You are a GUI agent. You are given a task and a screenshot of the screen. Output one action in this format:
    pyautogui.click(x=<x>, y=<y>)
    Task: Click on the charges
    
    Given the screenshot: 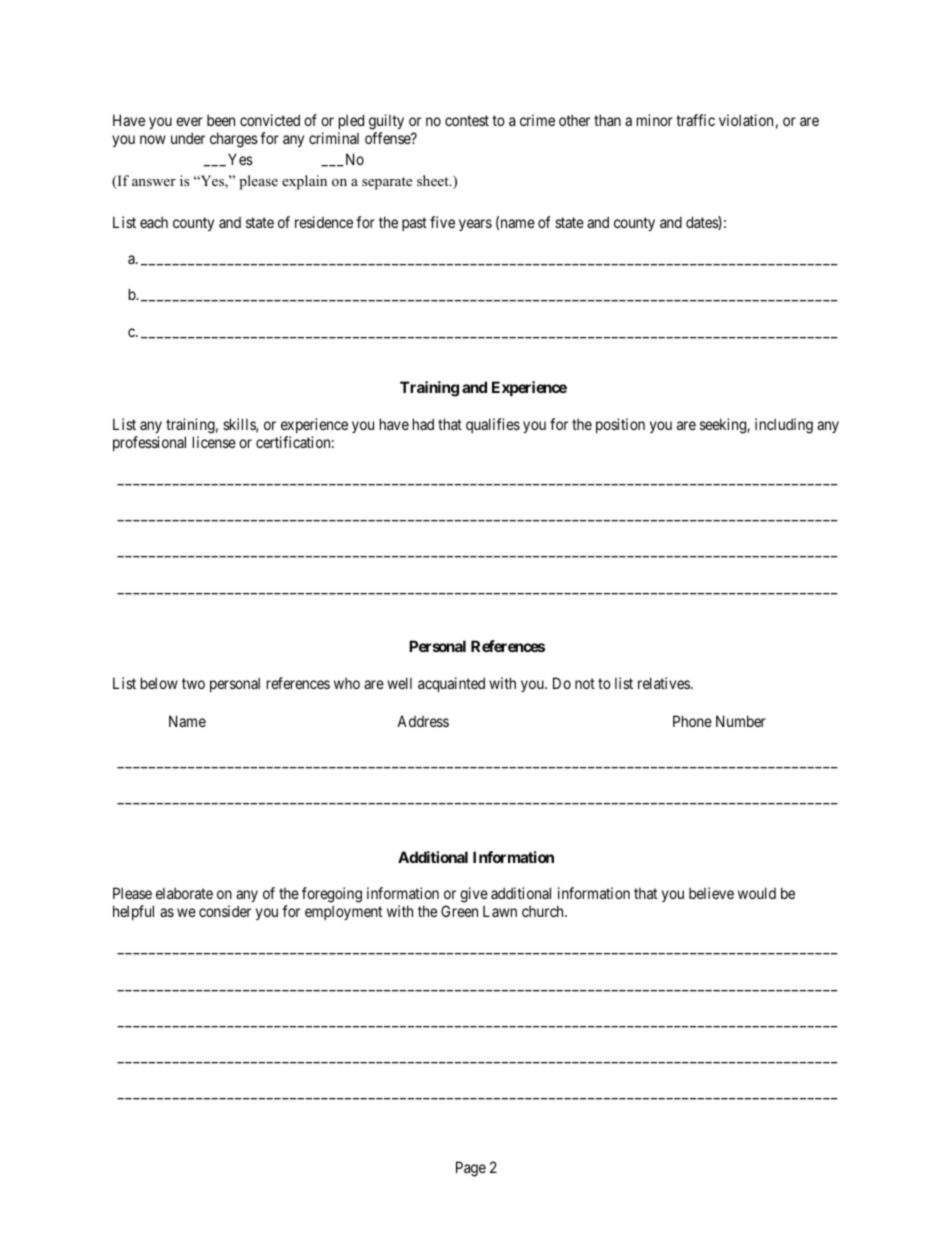 What is the action you would take?
    pyautogui.click(x=234, y=140)
